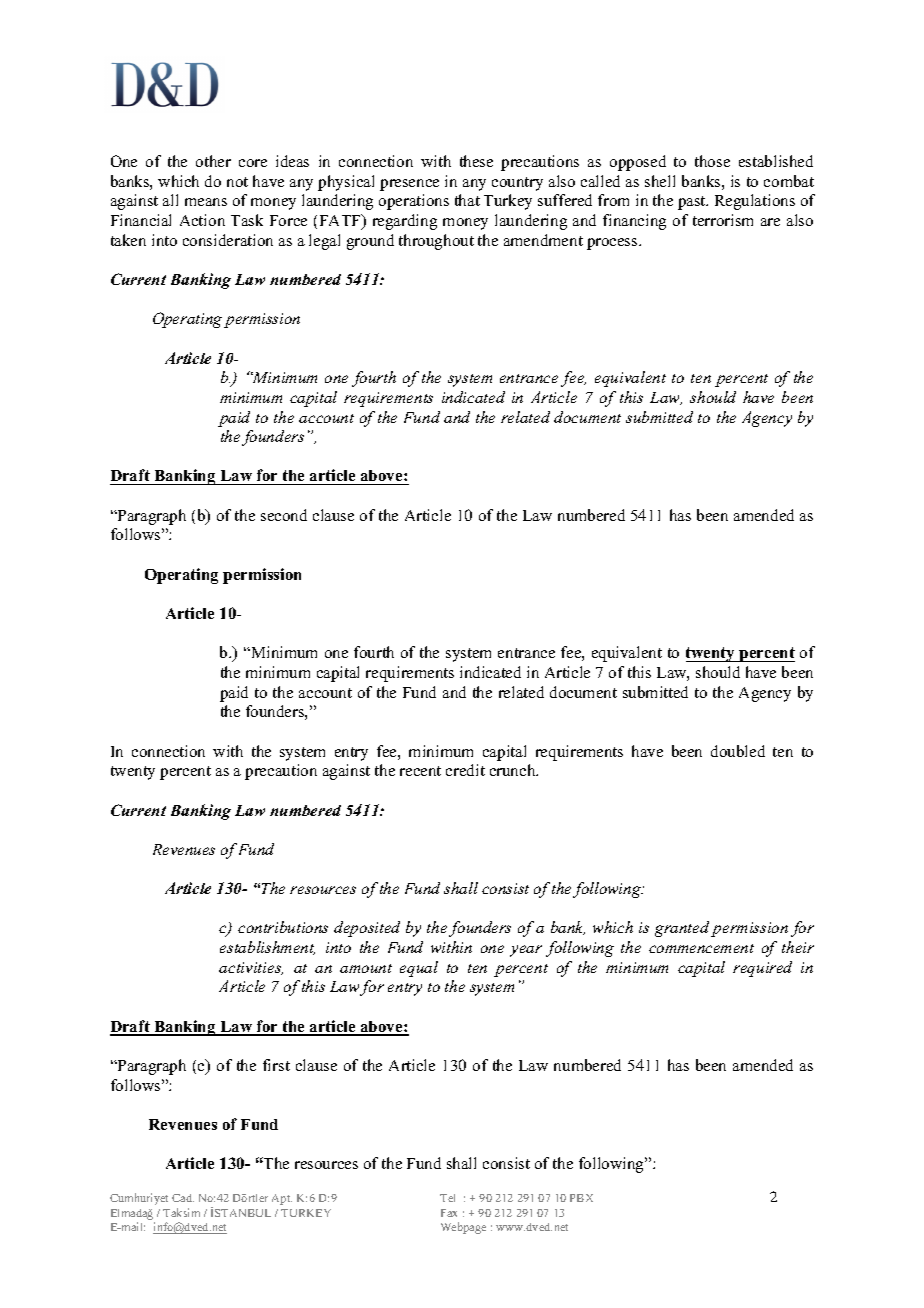  Describe the element at coordinates (467, 200) in the screenshot. I see `that` at that location.
